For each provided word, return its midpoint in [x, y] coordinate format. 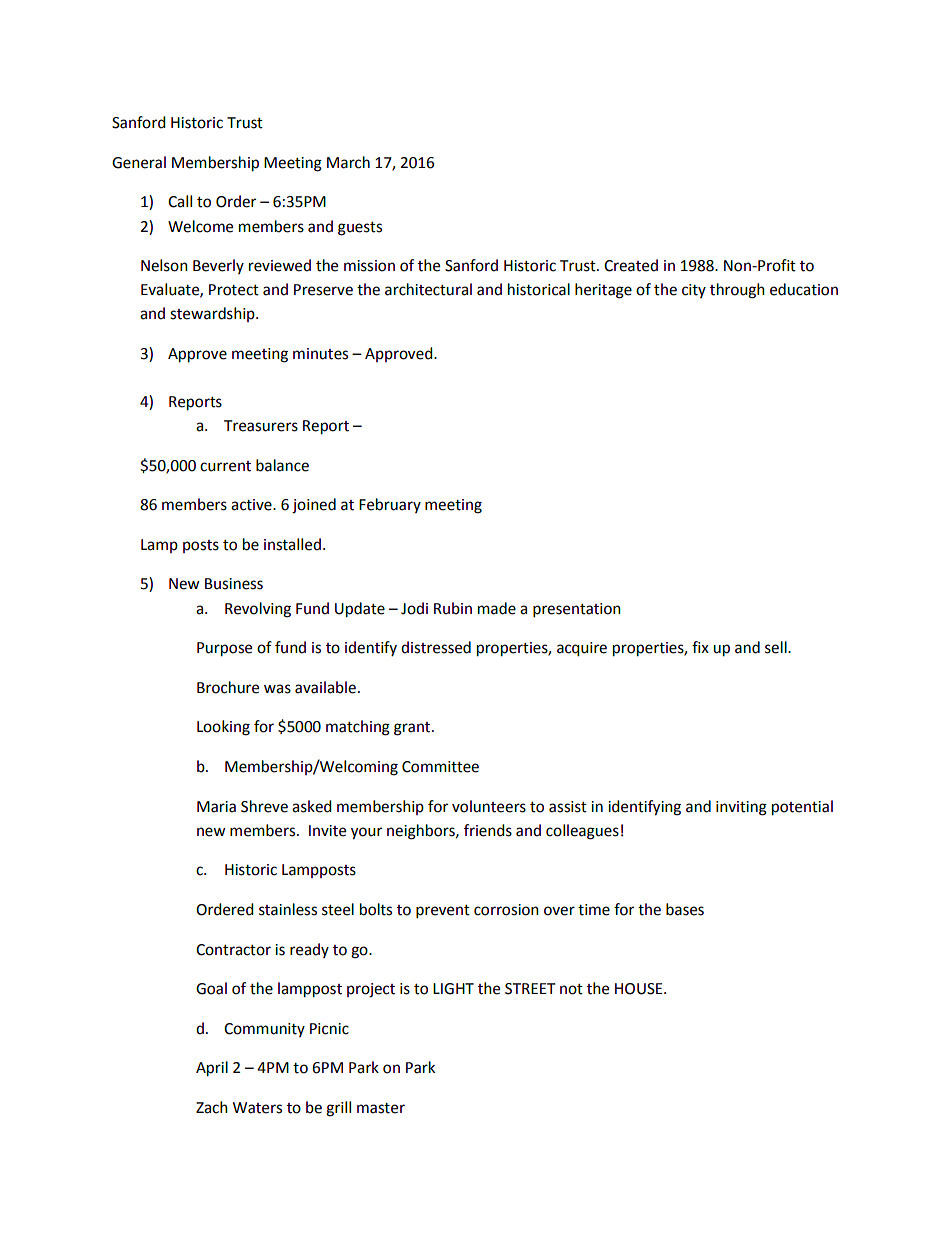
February [390, 505]
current [225, 466]
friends [488, 830]
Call [180, 201]
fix [700, 647]
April [212, 1069]
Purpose [224, 649]
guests [360, 229]
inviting [741, 808]
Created [631, 265]
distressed [436, 647]
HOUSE [640, 989]
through [737, 291]
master [381, 1108]
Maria [216, 807]
